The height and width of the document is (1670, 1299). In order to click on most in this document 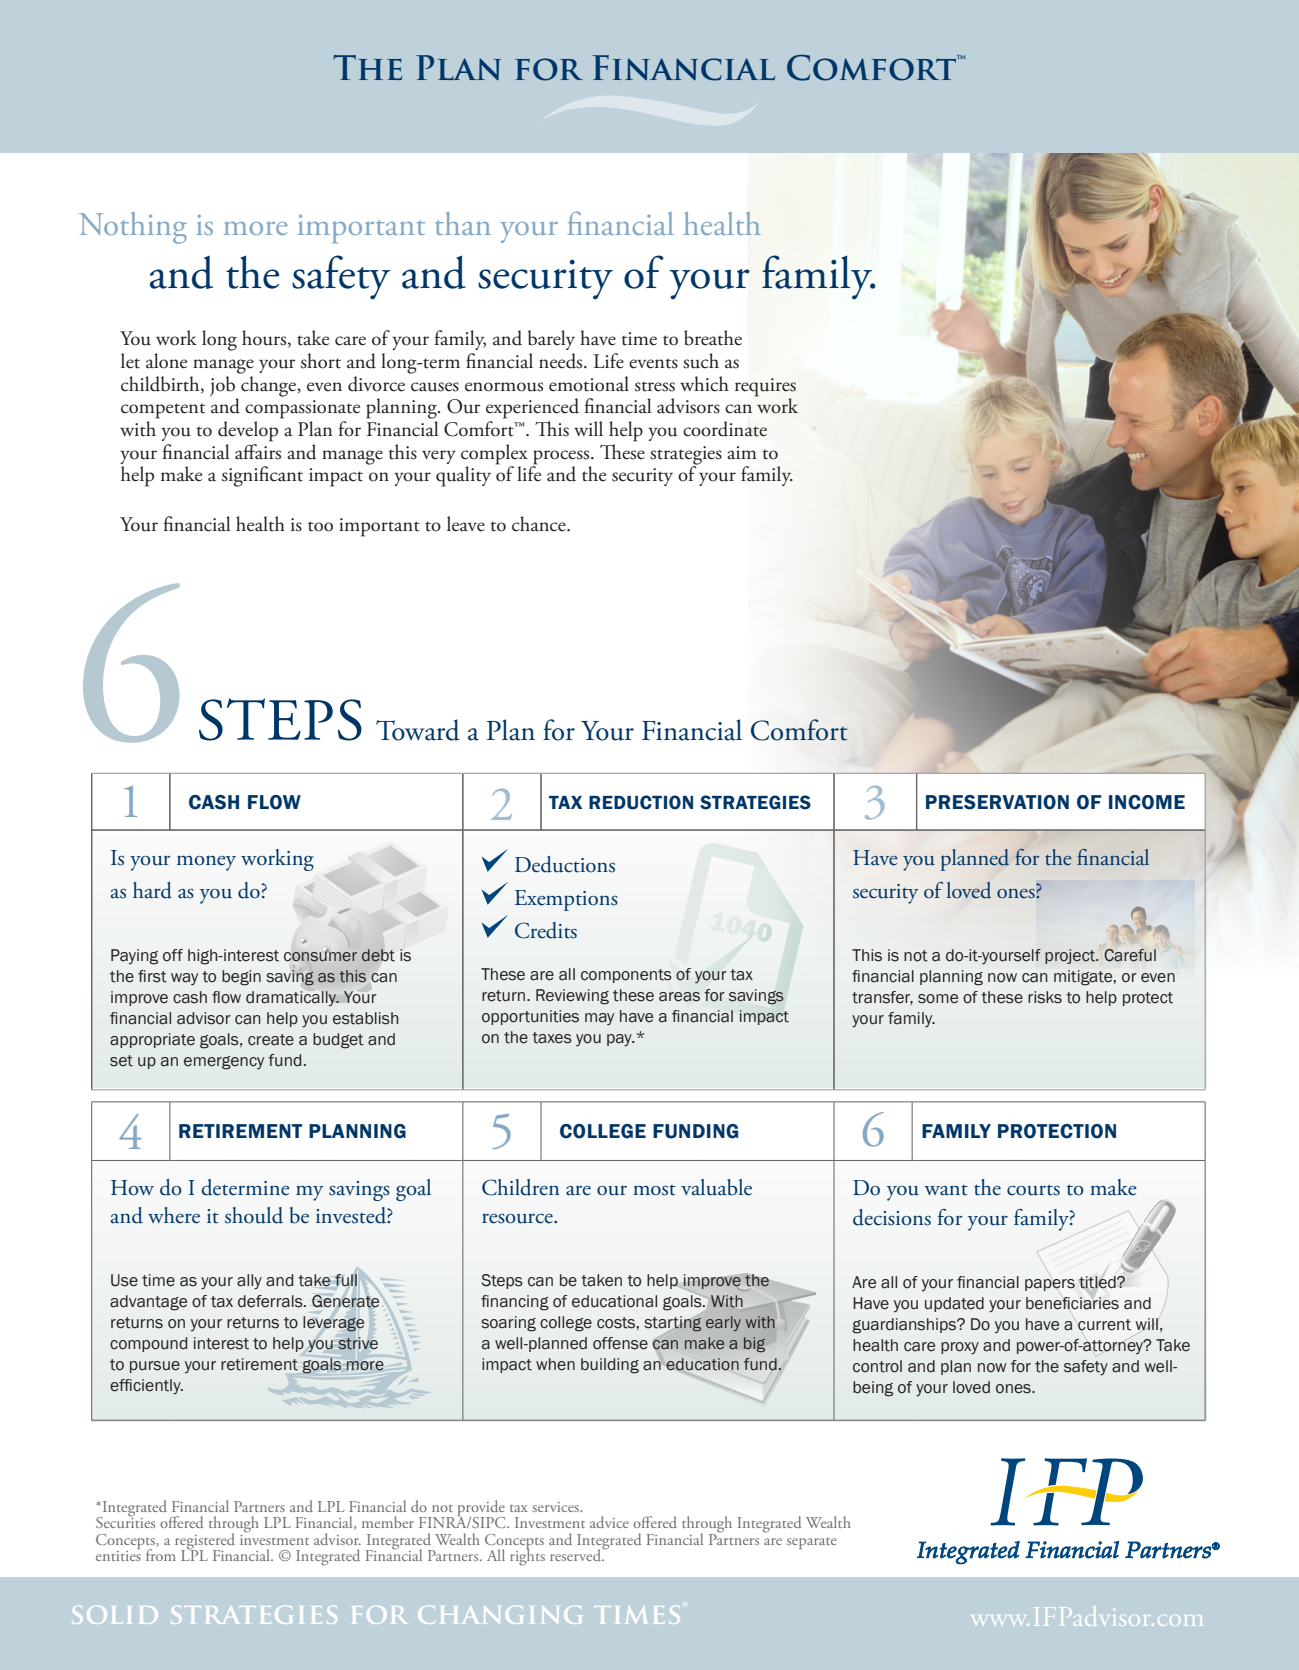, I will do `click(654, 1190)`.
